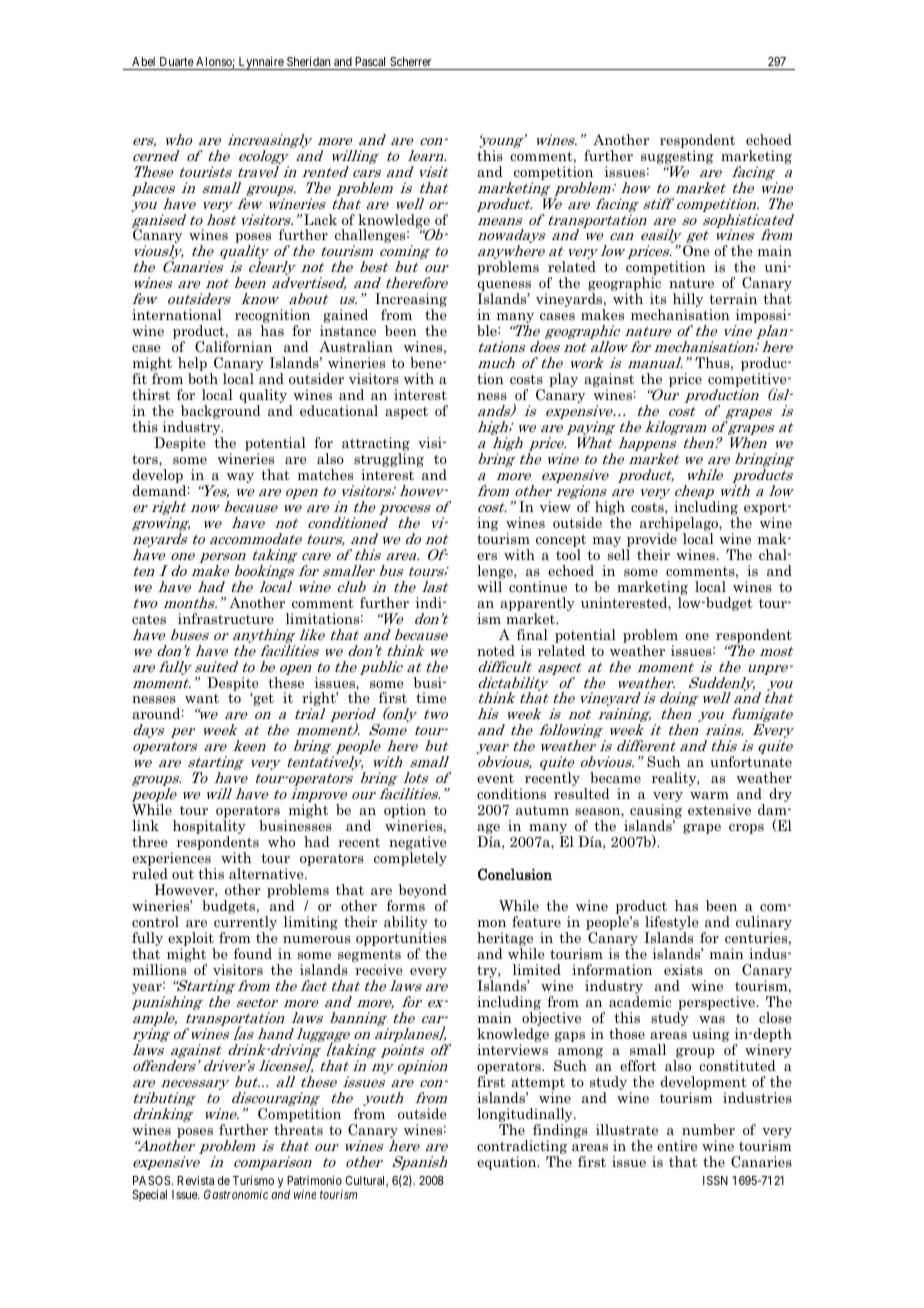 This screenshot has height=1308, width=924. What do you see at coordinates (522, 1147) in the screenshot?
I see `contradicting` at bounding box center [522, 1147].
